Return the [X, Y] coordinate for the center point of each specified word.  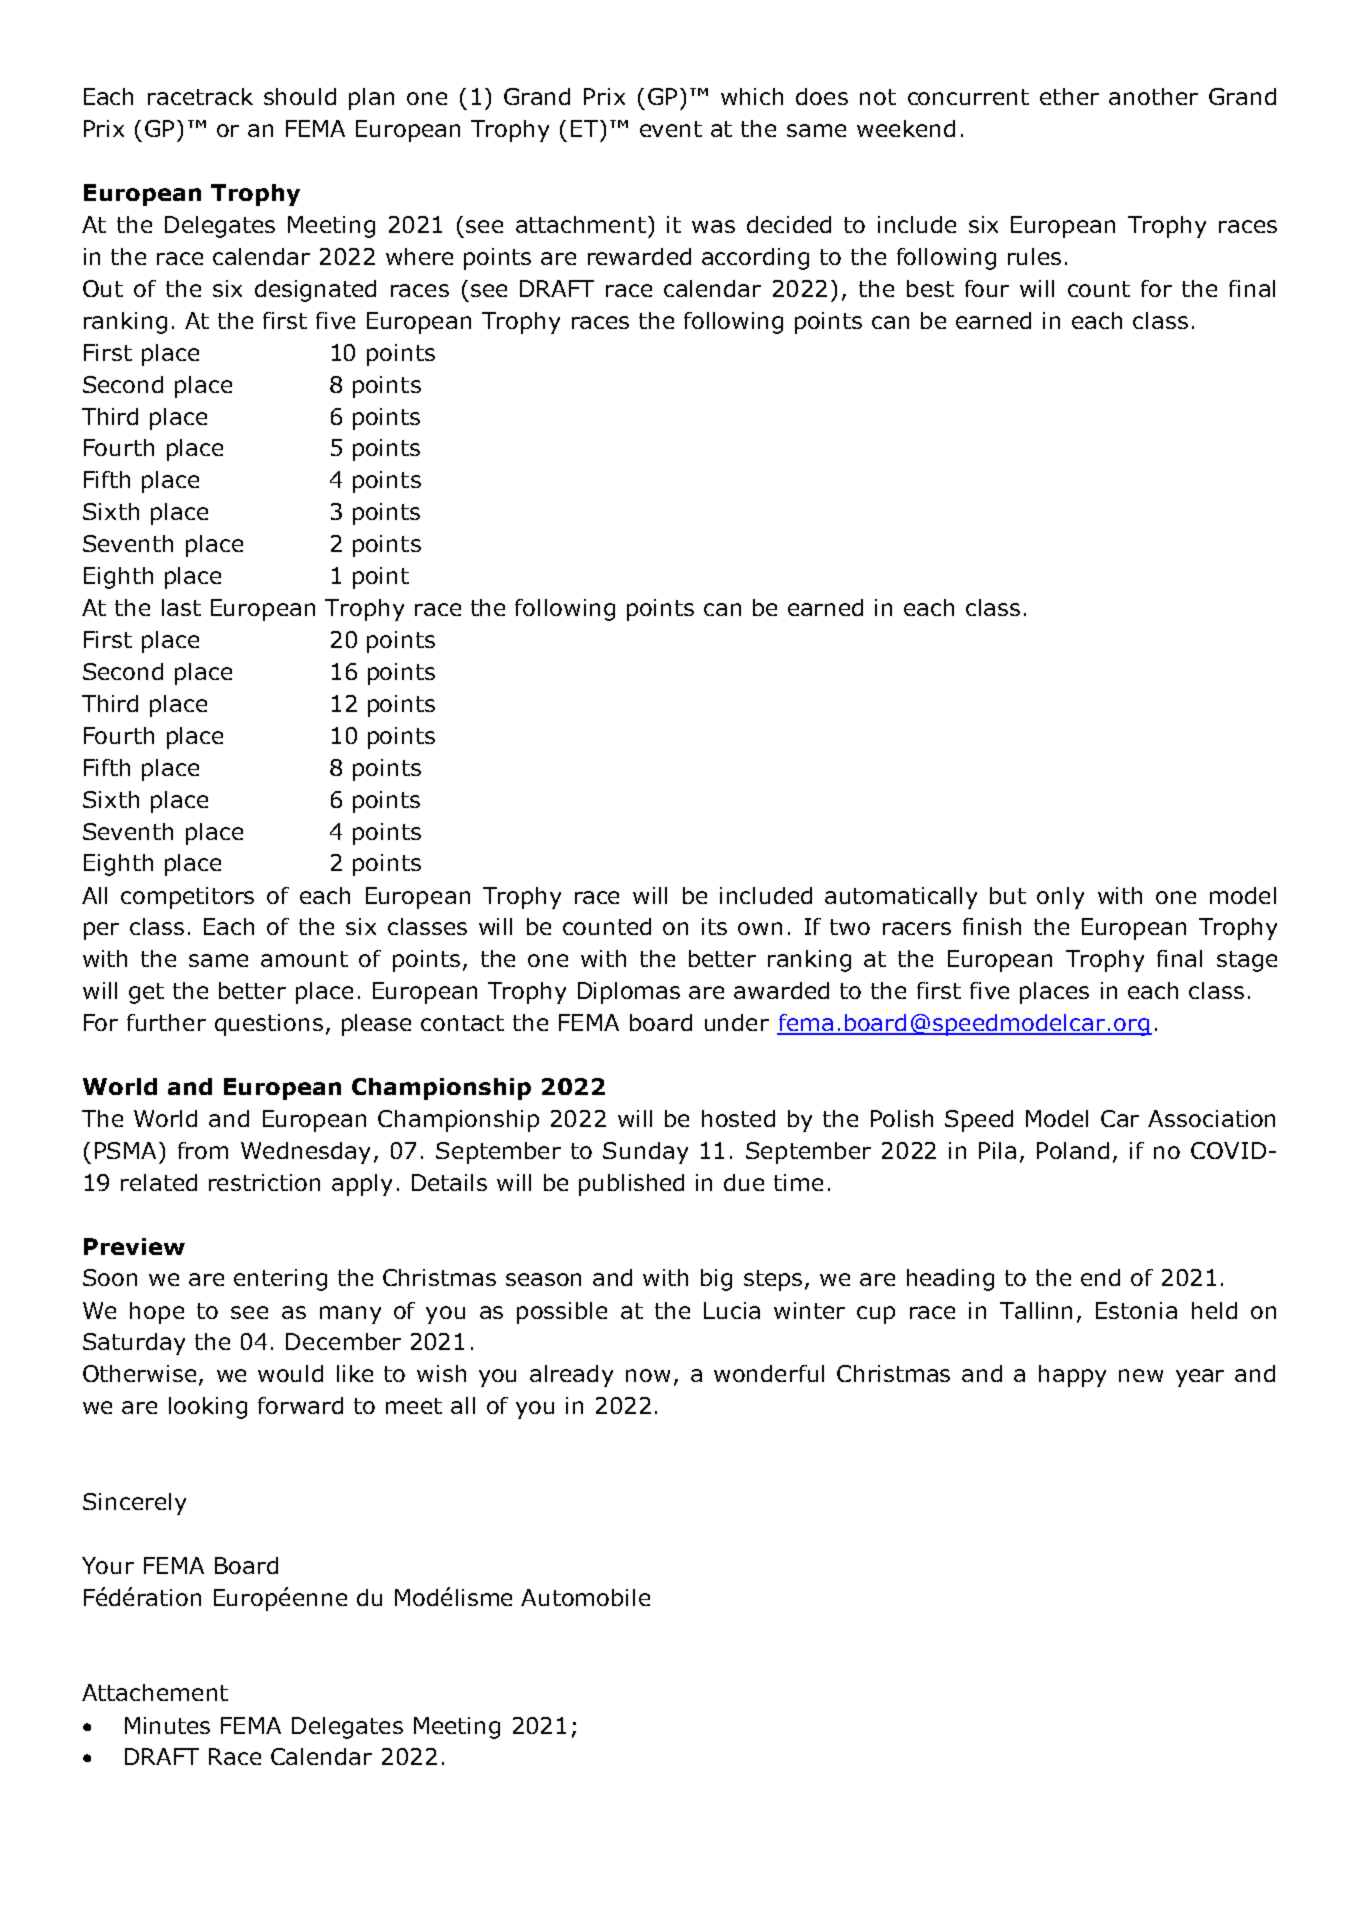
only [1060, 898]
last [181, 607]
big [716, 1280]
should [300, 96]
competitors [187, 898]
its [714, 926]
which [752, 96]
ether [1069, 96]
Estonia [1136, 1310]
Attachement [155, 1692]
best [930, 288]
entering [280, 1280]
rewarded [639, 256]
